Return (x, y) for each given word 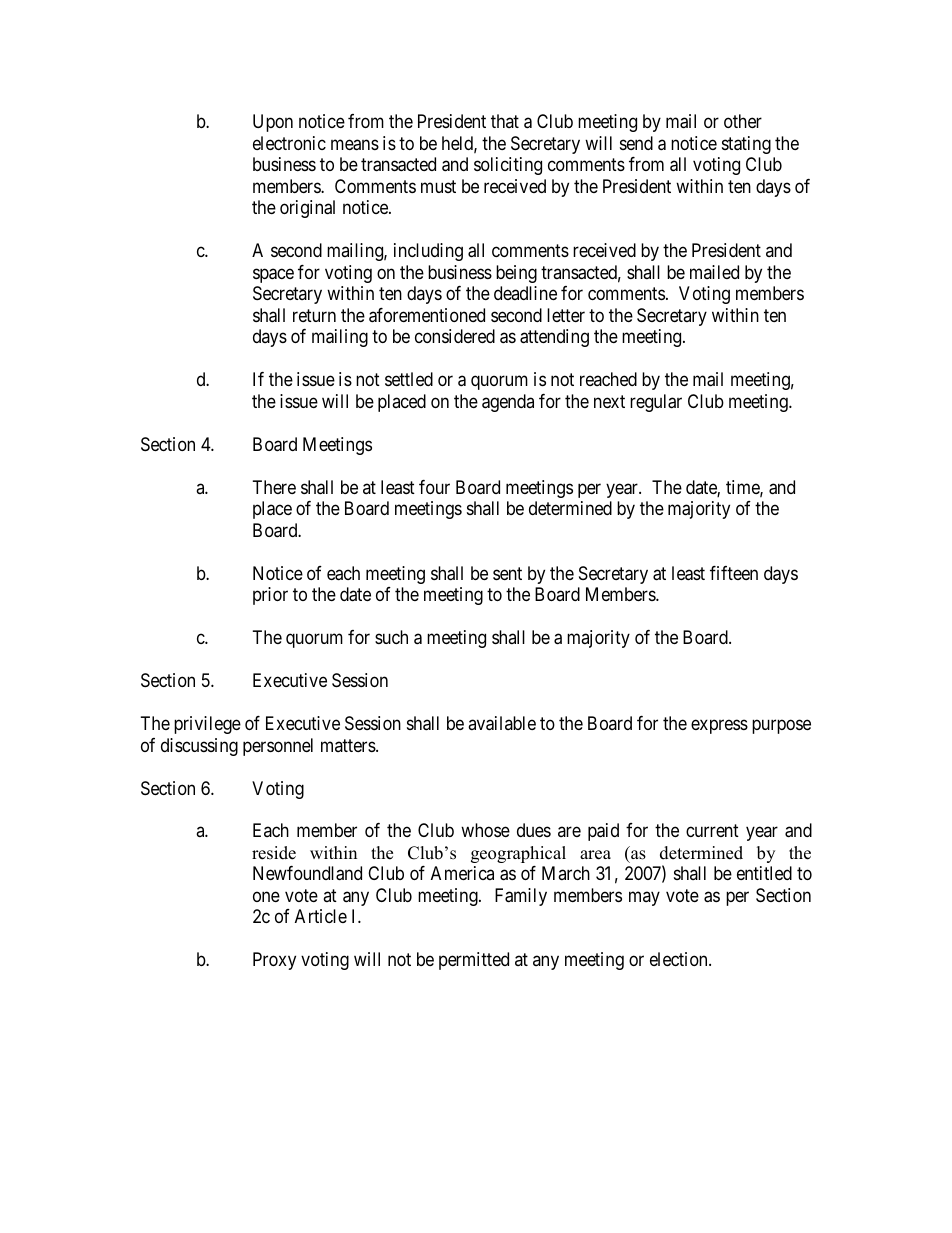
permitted (474, 961)
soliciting (508, 166)
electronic (289, 143)
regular (656, 403)
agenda (508, 403)
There (274, 487)
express (719, 727)
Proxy (274, 961)
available (502, 723)
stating (746, 145)
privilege (207, 725)
